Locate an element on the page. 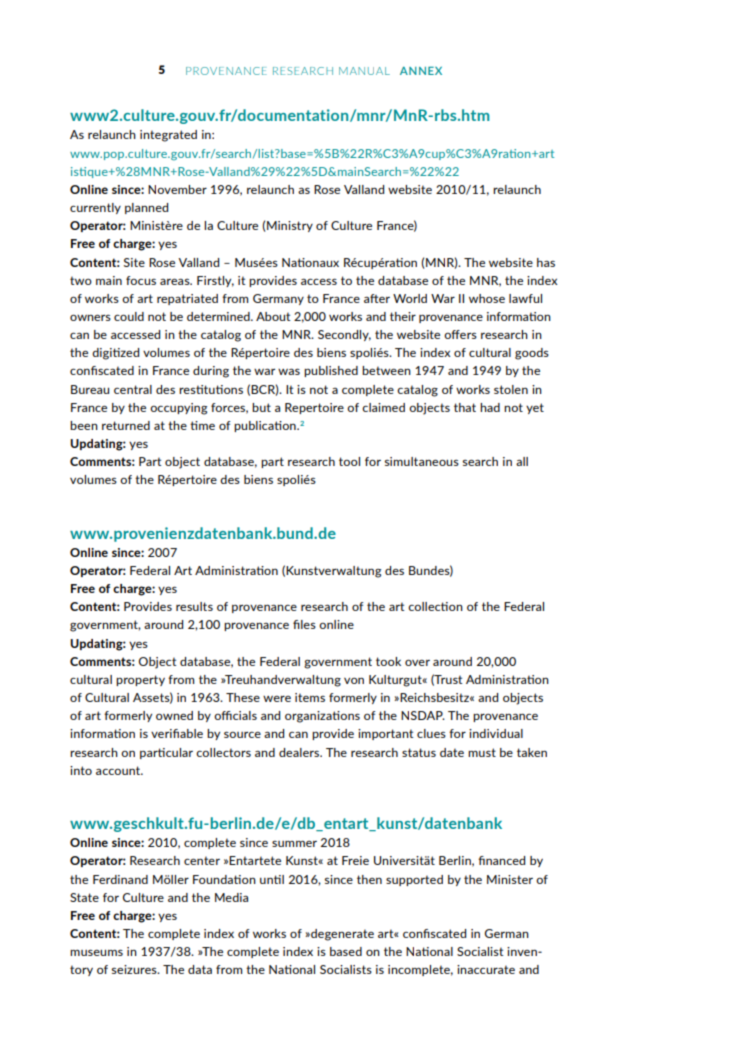 Image resolution: width=743 pixels, height=1054 pixels. seizures is located at coordinates (135, 969).
